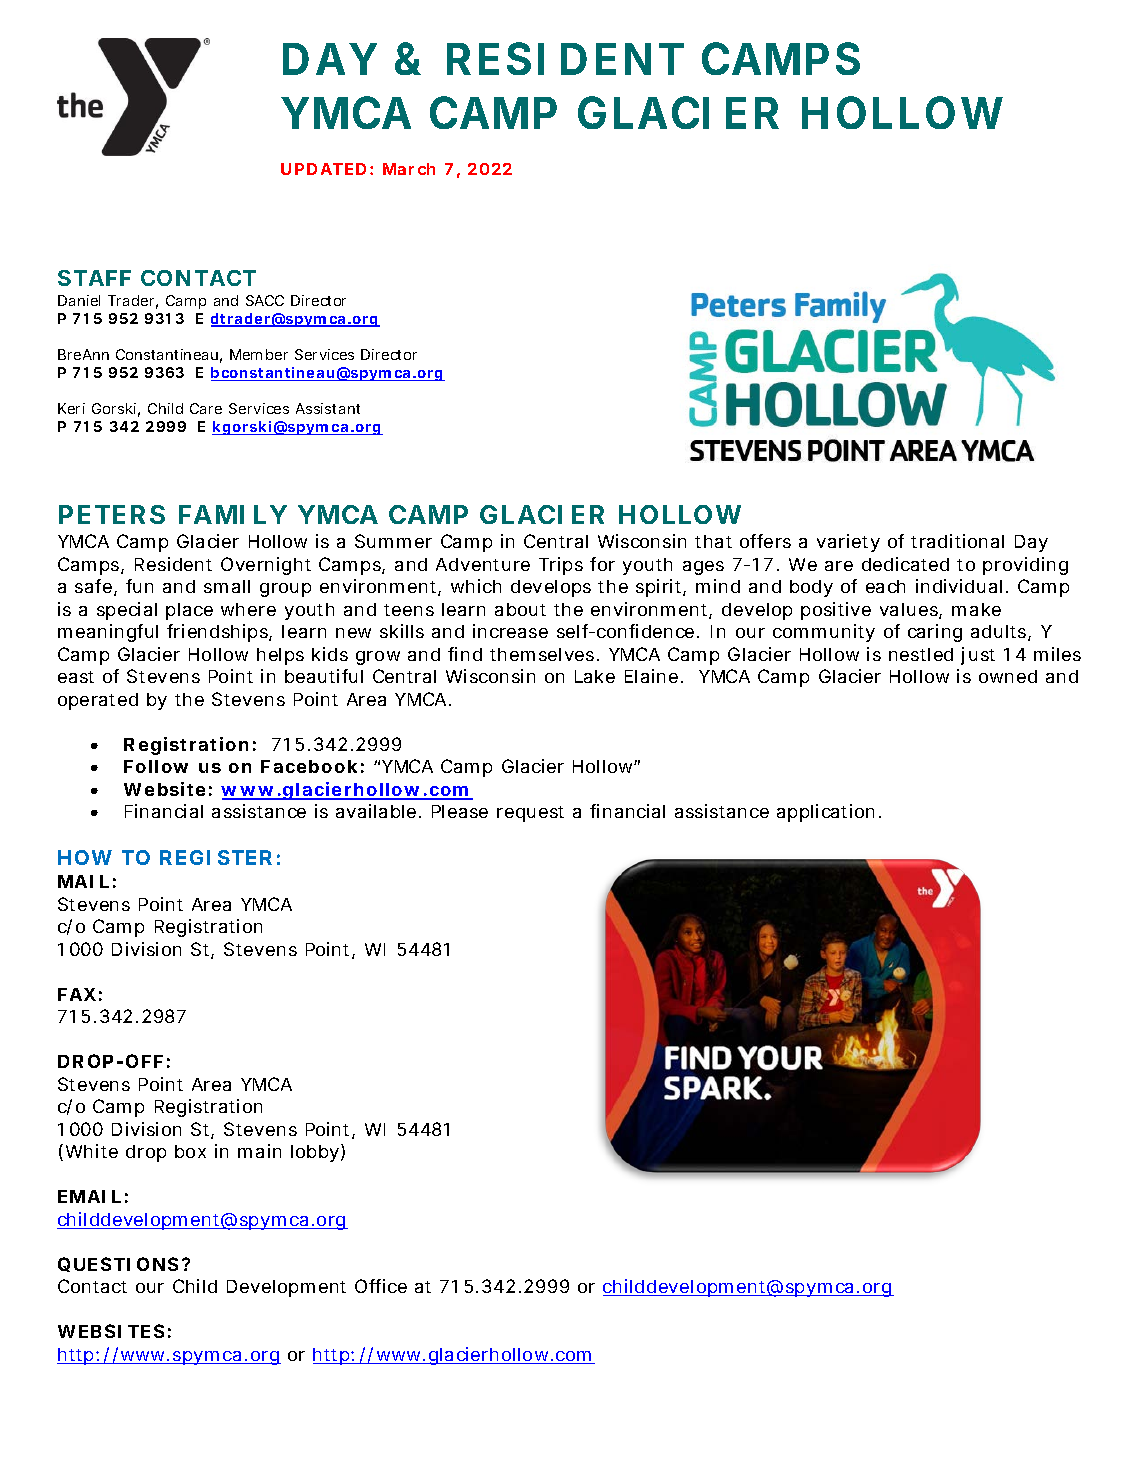 The height and width of the screenshot is (1467, 1133). I want to click on FAX, so click(77, 994).
